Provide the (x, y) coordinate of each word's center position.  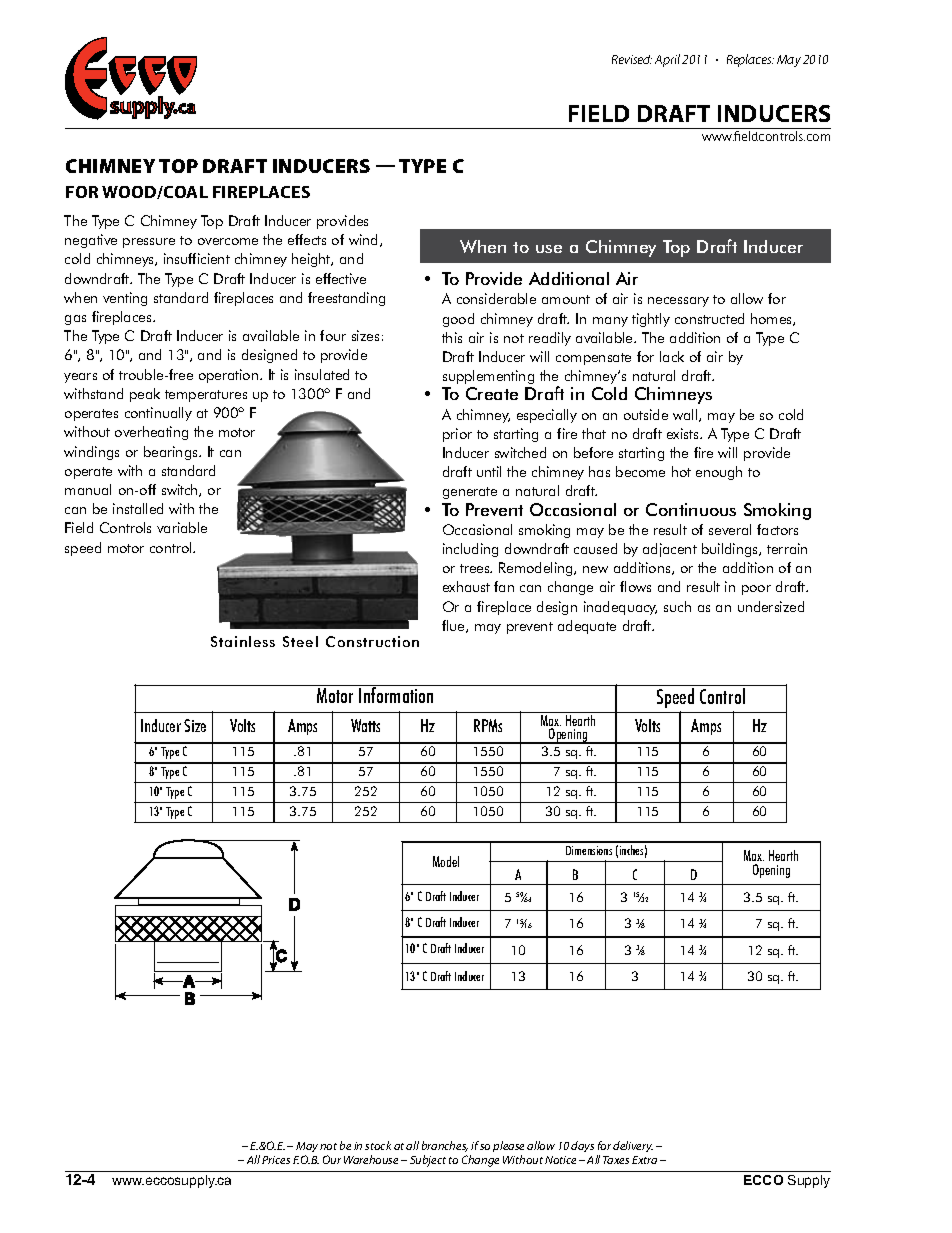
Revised (632, 59)
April (667, 60)
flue (454, 626)
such (677, 606)
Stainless (243, 641)
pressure (149, 243)
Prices (276, 1160)
